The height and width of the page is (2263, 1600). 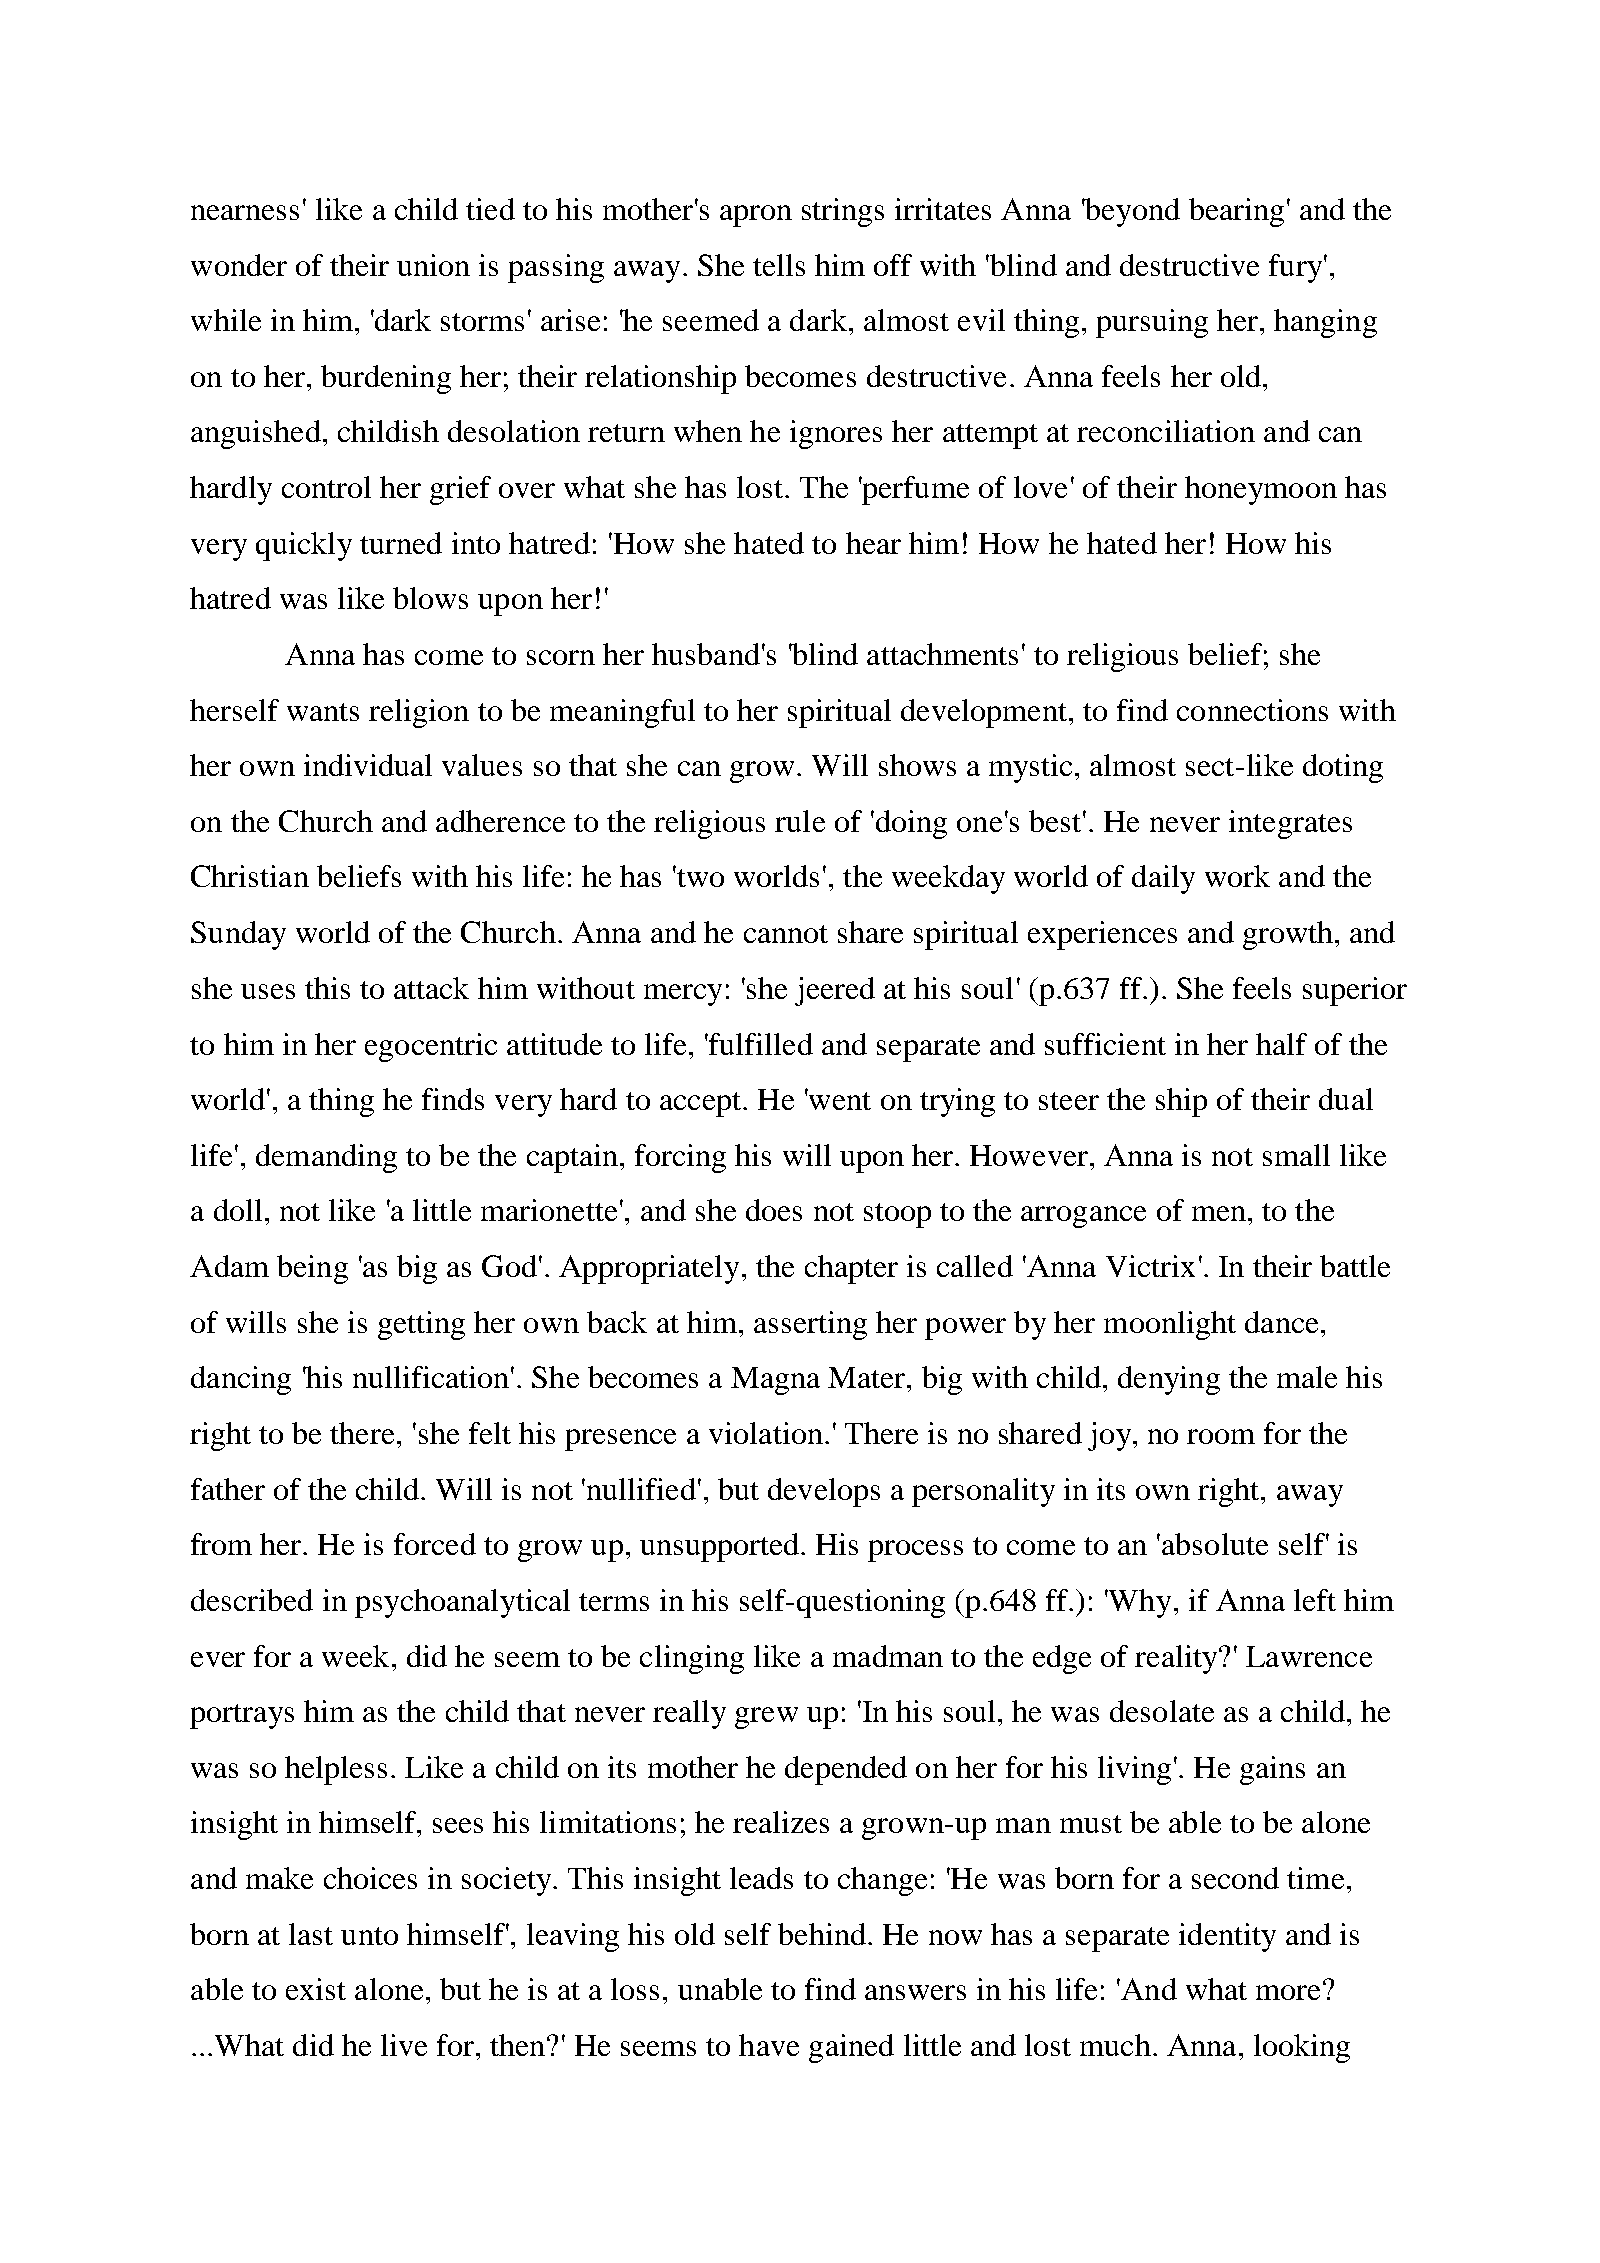 What do you see at coordinates (433, 265) in the page?
I see `union` at bounding box center [433, 265].
